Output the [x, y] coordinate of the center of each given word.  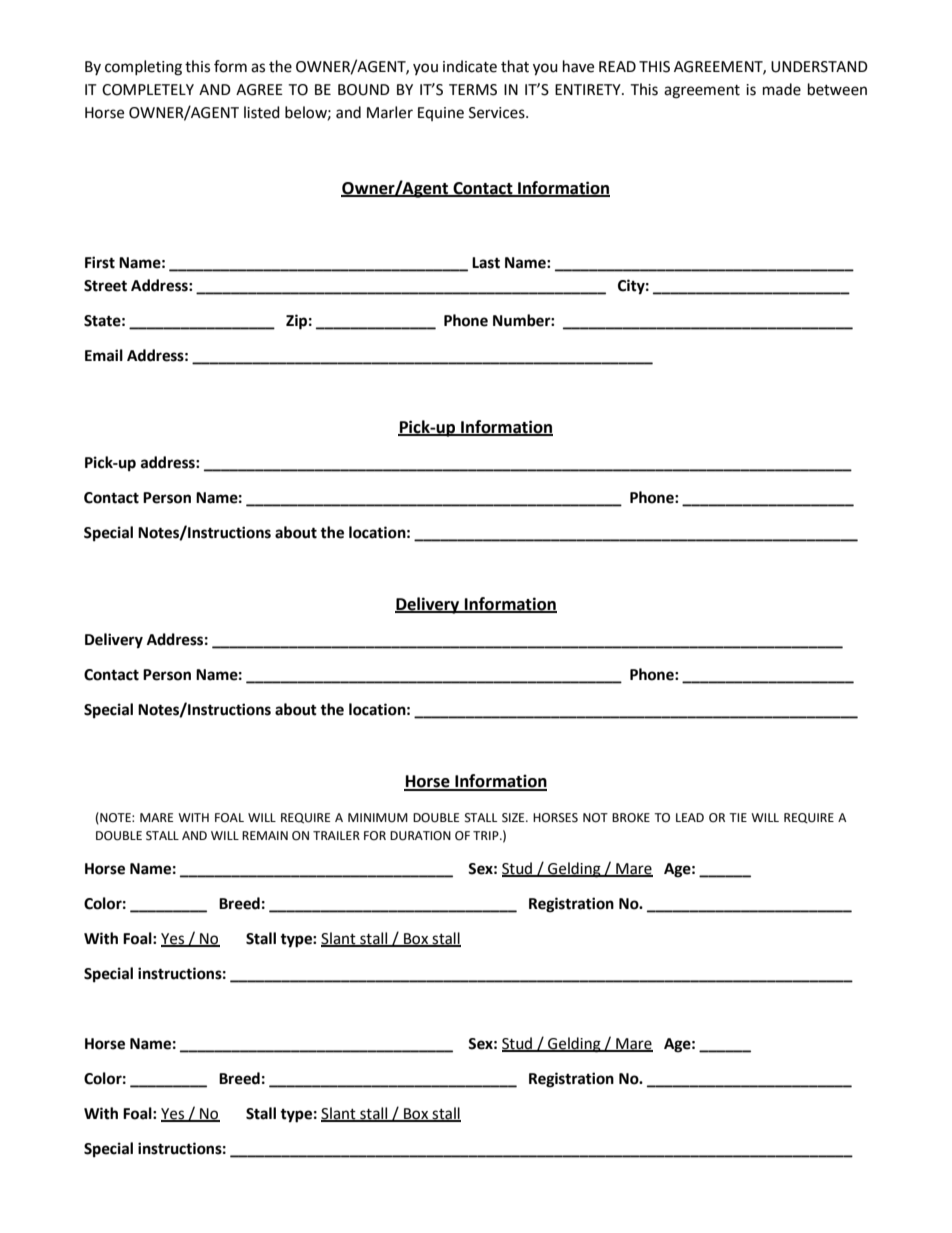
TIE [738, 817]
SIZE [514, 818]
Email [104, 355]
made [782, 89]
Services [498, 113]
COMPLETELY [148, 90]
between [837, 89]
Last [486, 263]
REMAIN [265, 835]
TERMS [473, 90]
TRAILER [336, 835]
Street [105, 286]
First [100, 262]
